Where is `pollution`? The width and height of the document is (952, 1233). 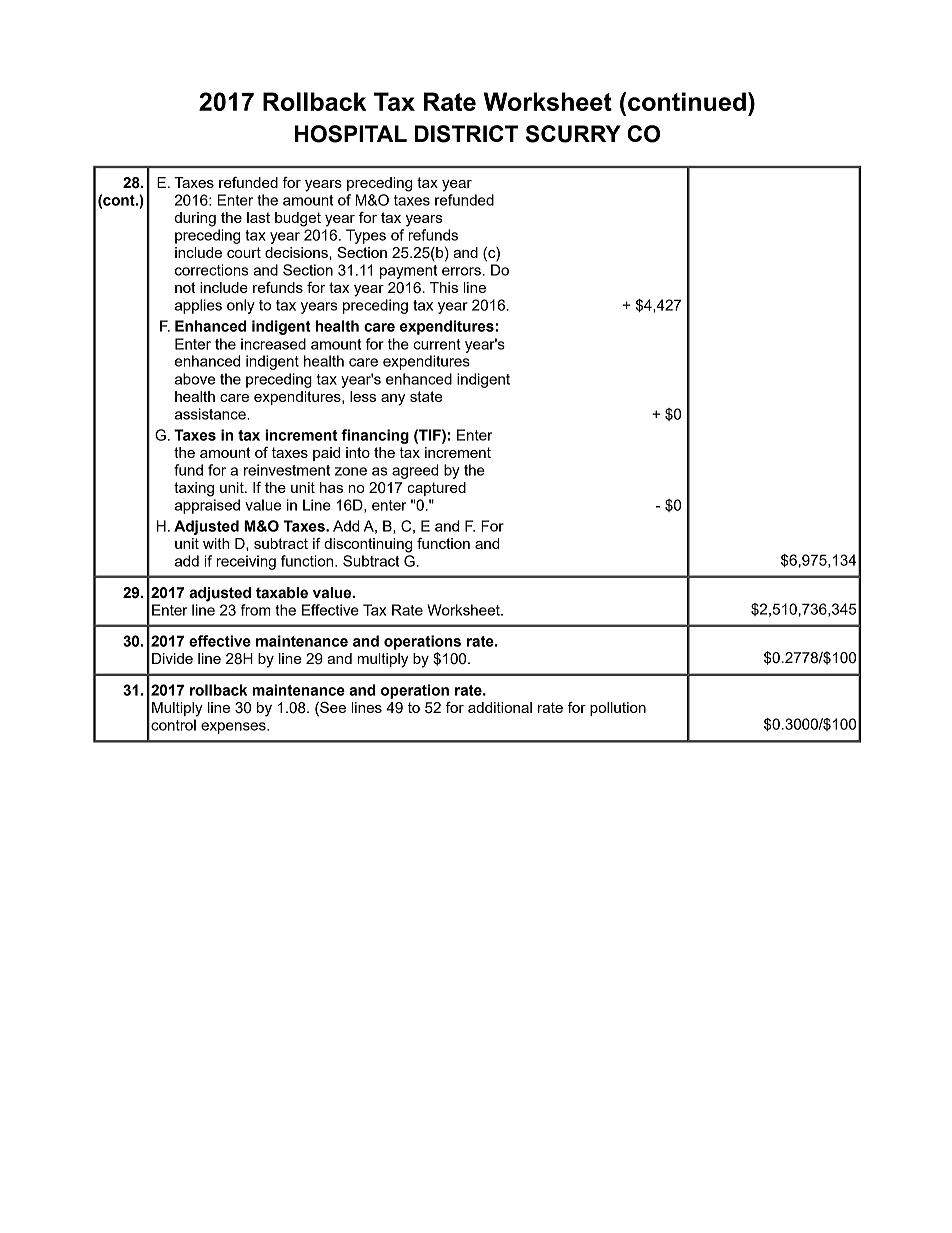
pollution is located at coordinates (618, 709).
